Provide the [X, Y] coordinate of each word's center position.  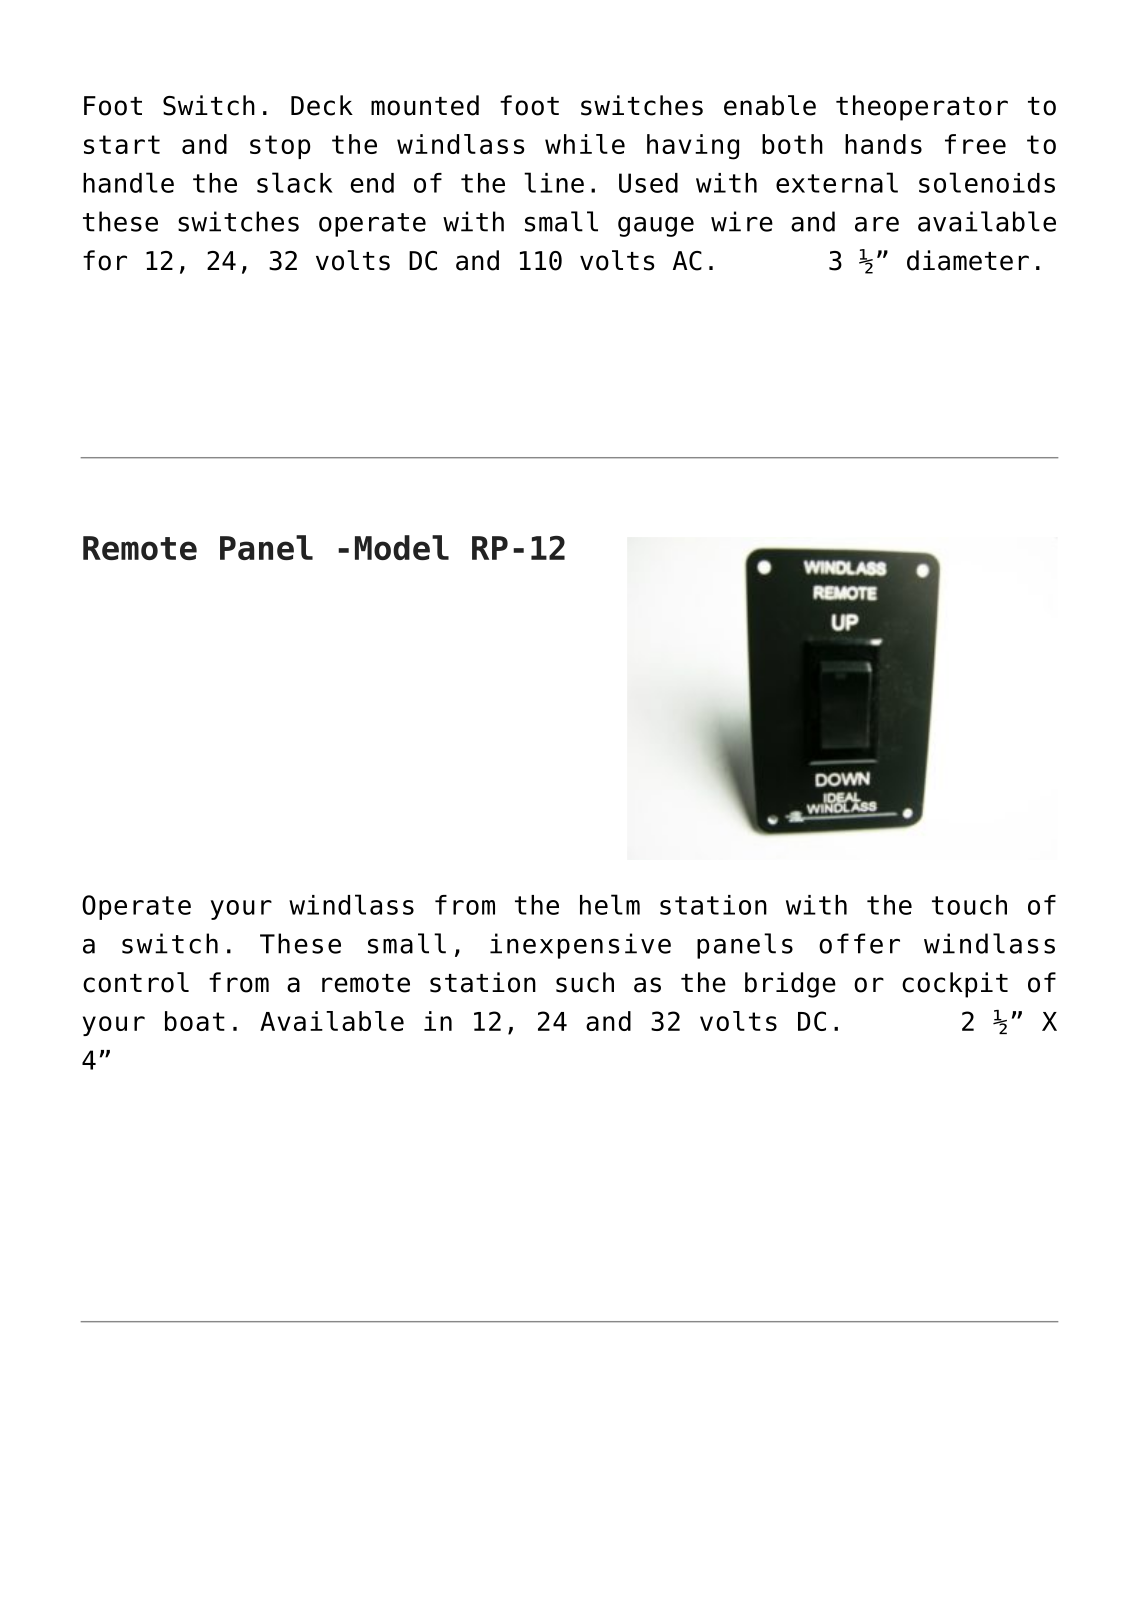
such [585, 982]
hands [883, 144]
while [585, 144]
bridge [790, 985]
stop [280, 147]
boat [195, 1021]
